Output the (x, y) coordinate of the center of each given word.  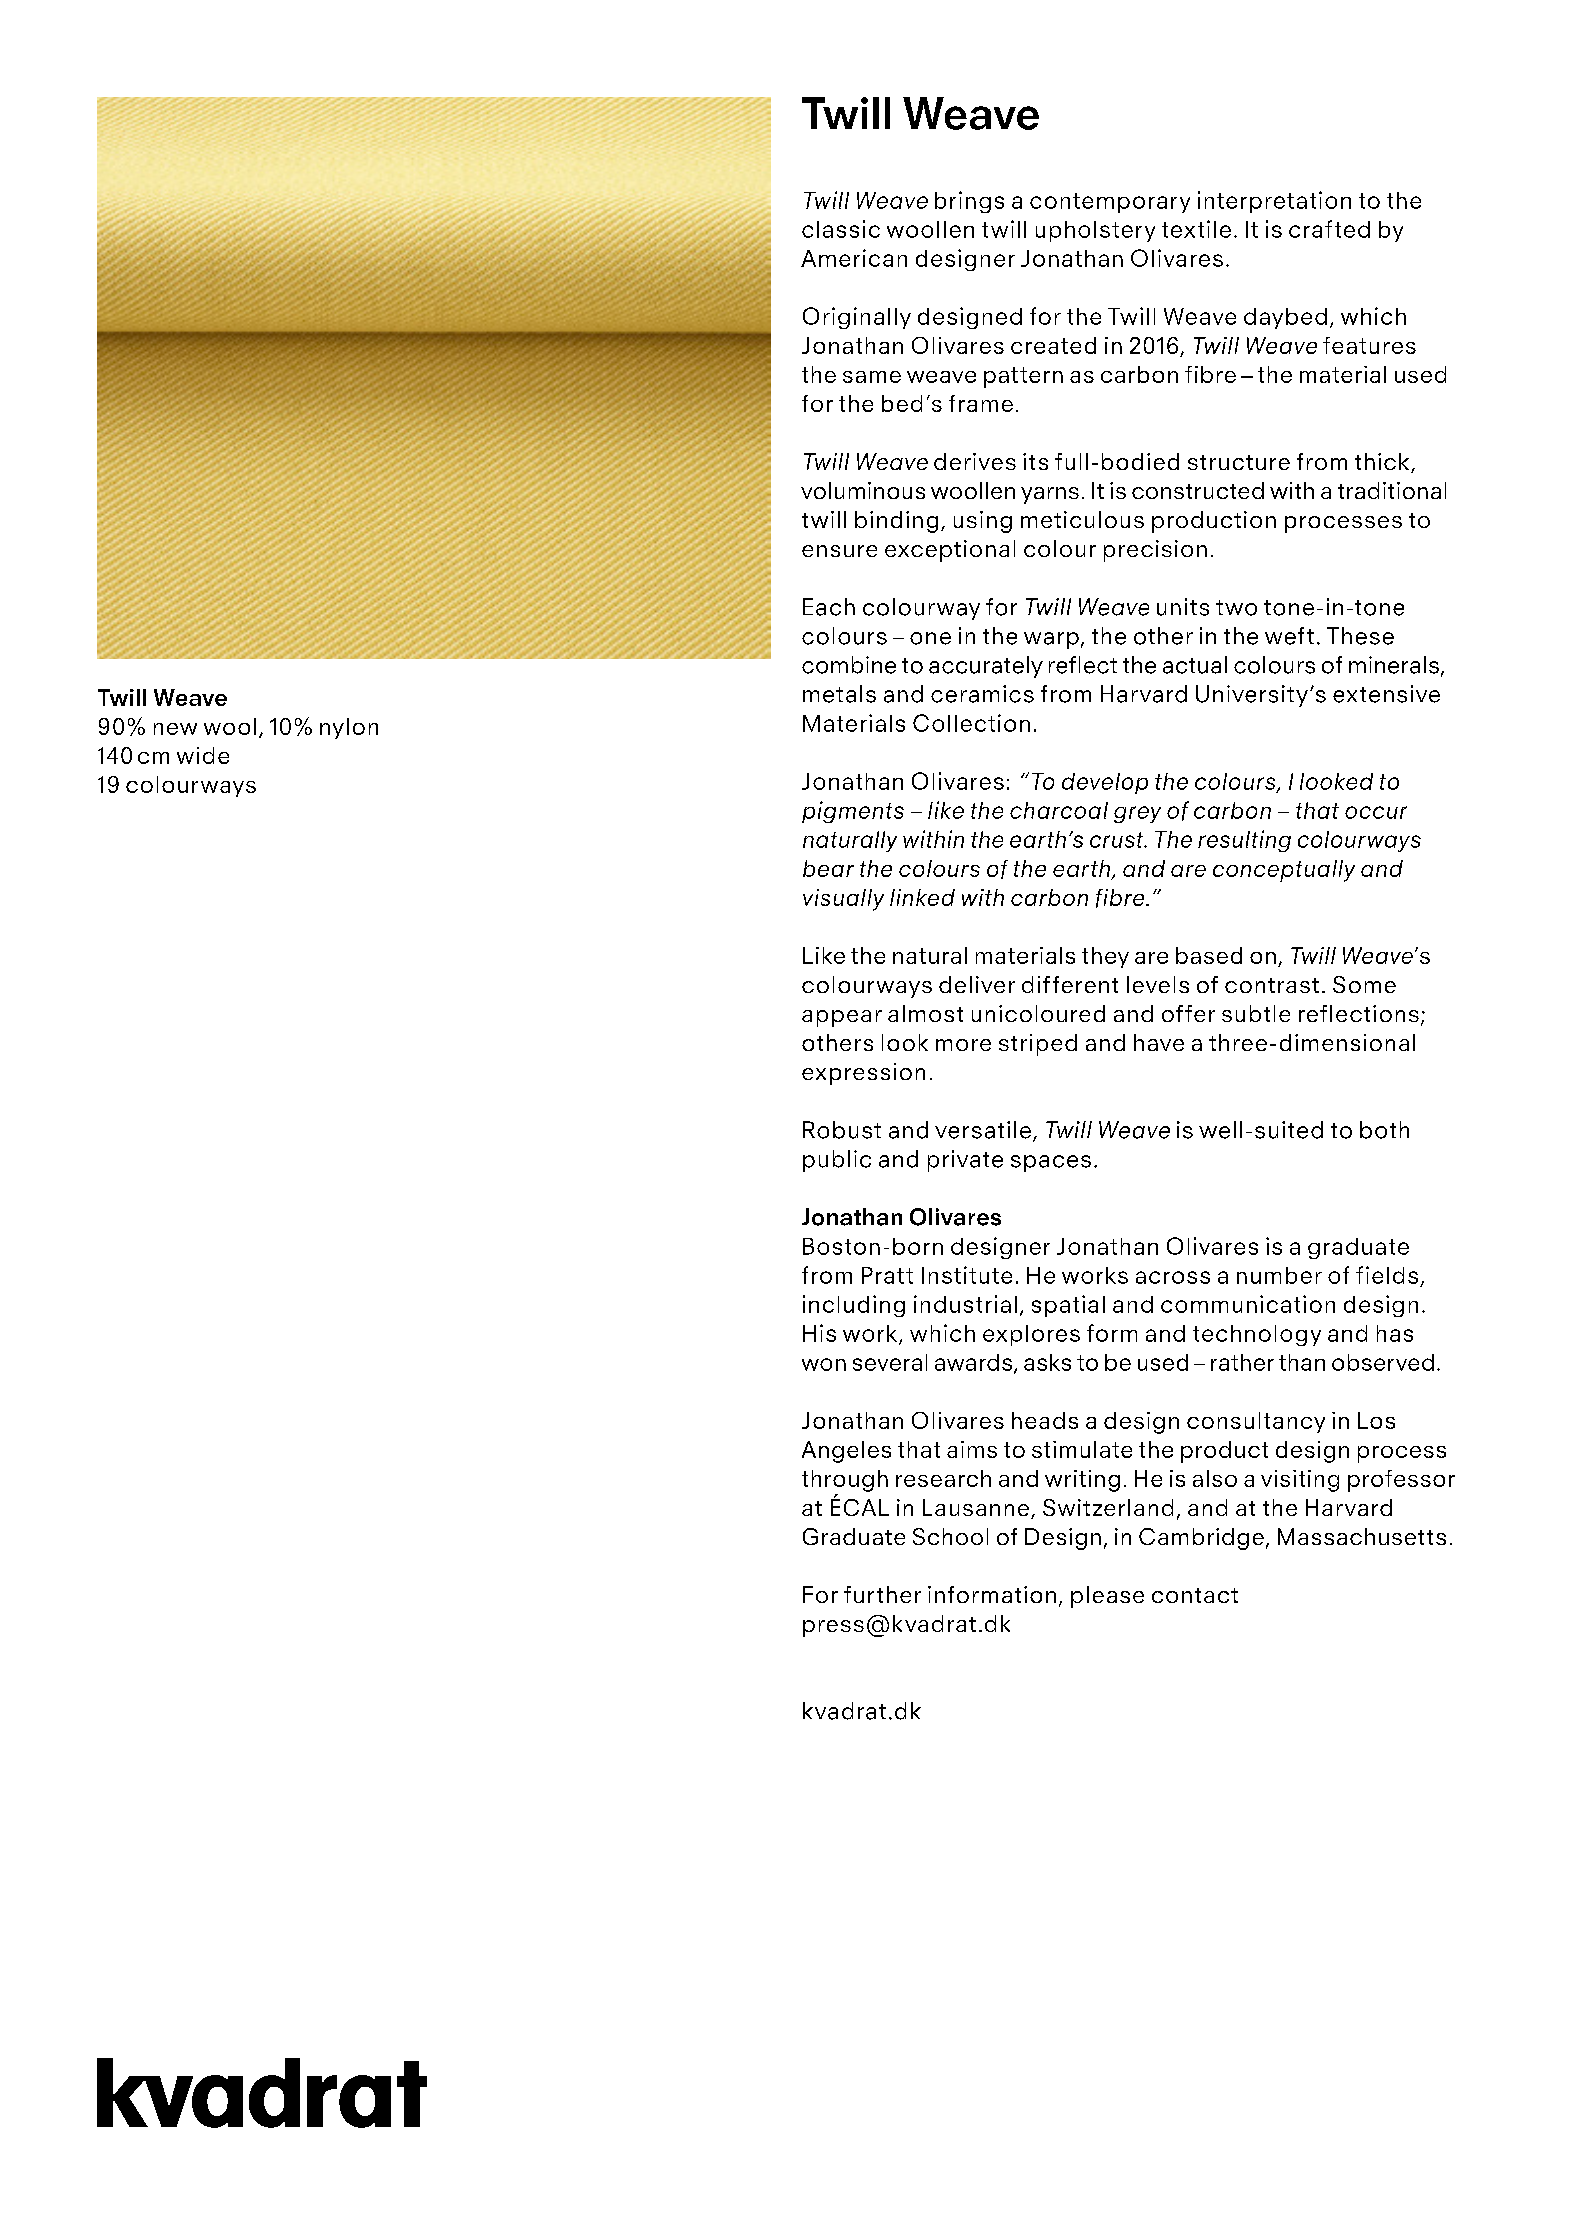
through (845, 1481)
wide (203, 755)
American (854, 258)
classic (841, 229)
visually (843, 900)
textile (1196, 229)
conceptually (1284, 871)
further (882, 1594)
